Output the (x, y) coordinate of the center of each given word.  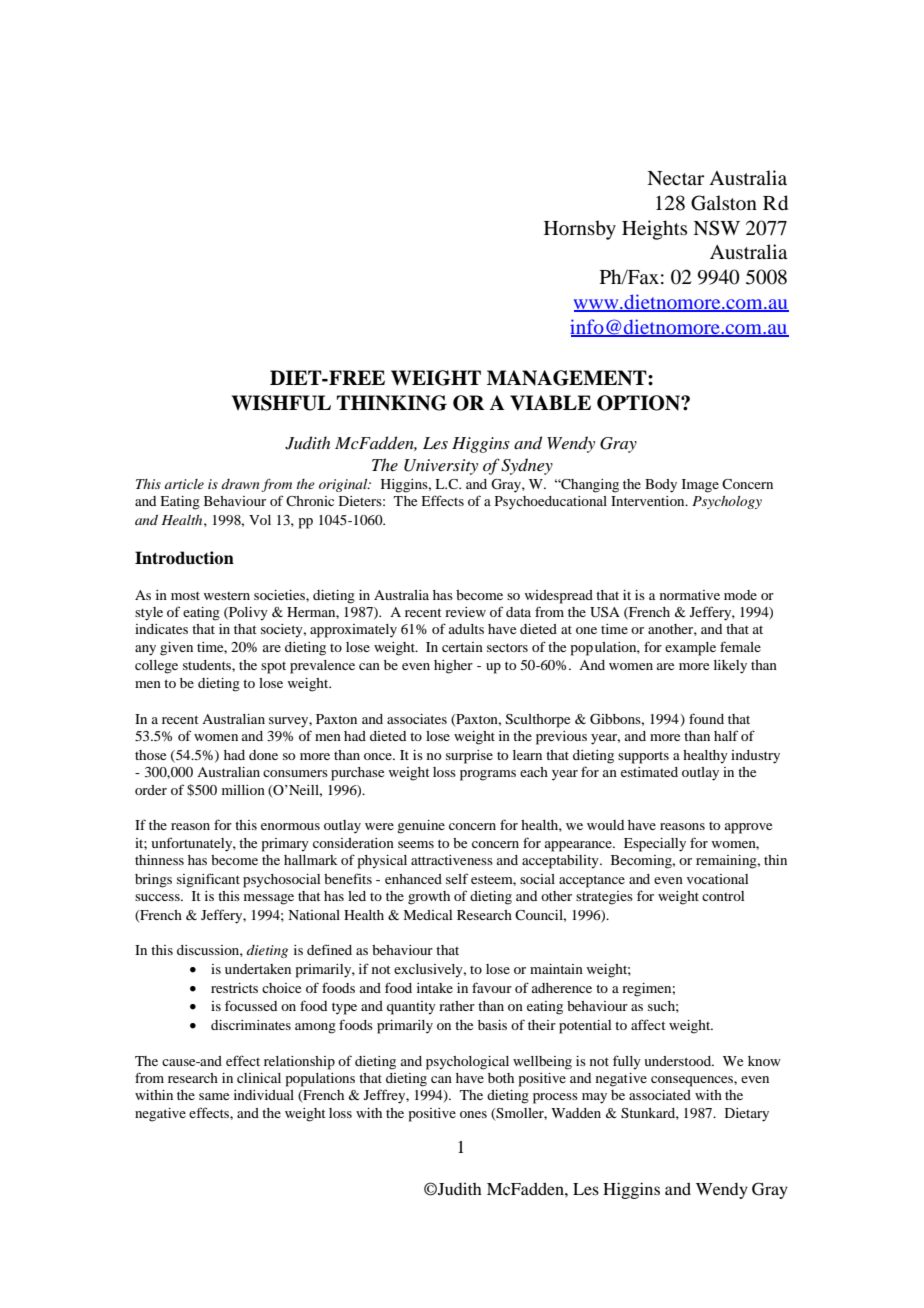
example (690, 649)
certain (462, 647)
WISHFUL (281, 403)
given (176, 649)
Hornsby (580, 230)
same (214, 1096)
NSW (716, 228)
